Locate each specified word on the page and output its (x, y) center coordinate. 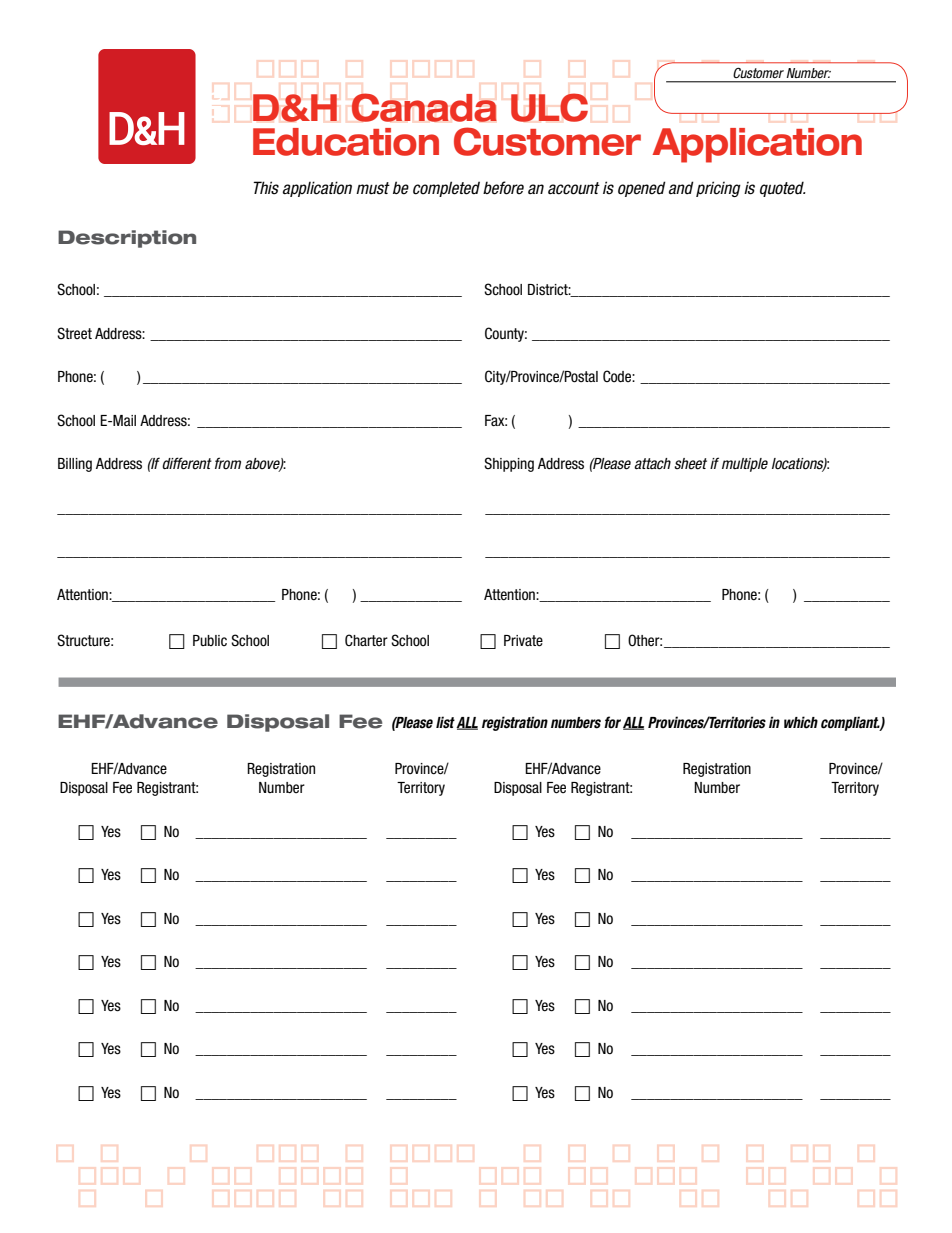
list (445, 722)
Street (74, 333)
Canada (424, 107)
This (266, 188)
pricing (718, 189)
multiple (745, 465)
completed (446, 189)
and (681, 188)
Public (210, 640)
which (801, 722)
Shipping (509, 464)
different (187, 463)
